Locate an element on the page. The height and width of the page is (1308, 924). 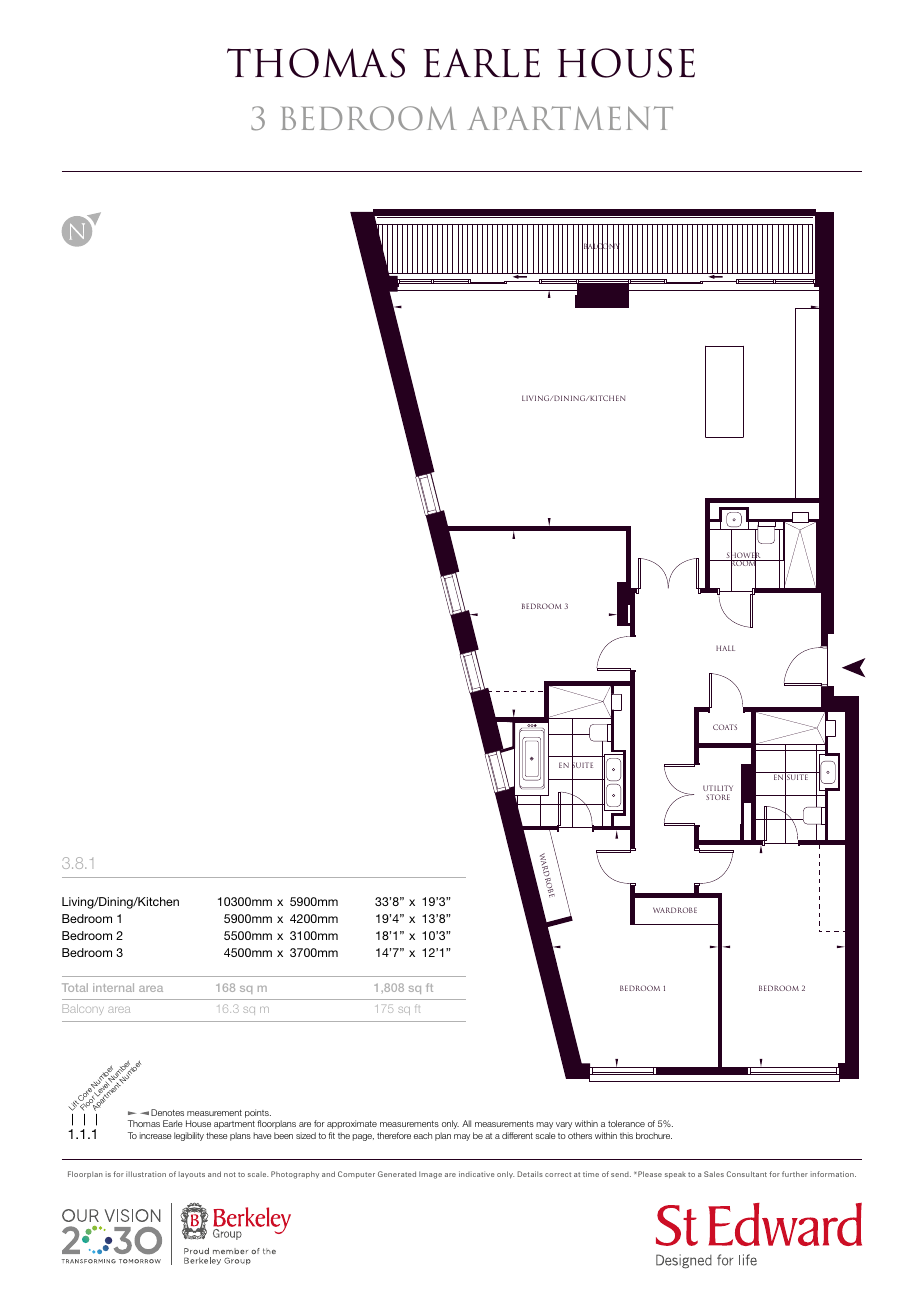
Utility is located at coordinates (718, 790).
